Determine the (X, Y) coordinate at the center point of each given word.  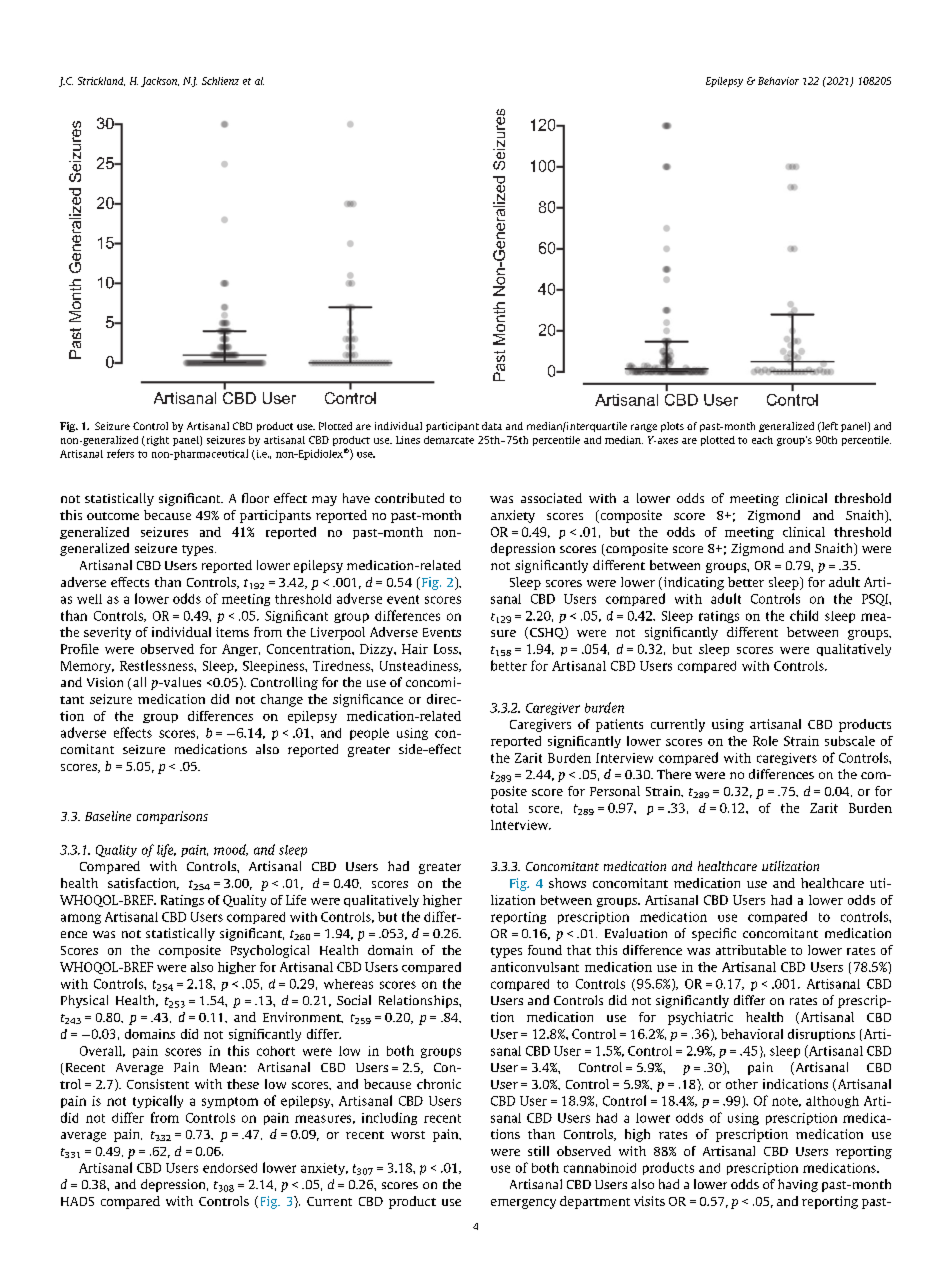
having (798, 1185)
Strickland (101, 81)
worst (408, 1135)
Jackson (160, 82)
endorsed (230, 1168)
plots (672, 427)
